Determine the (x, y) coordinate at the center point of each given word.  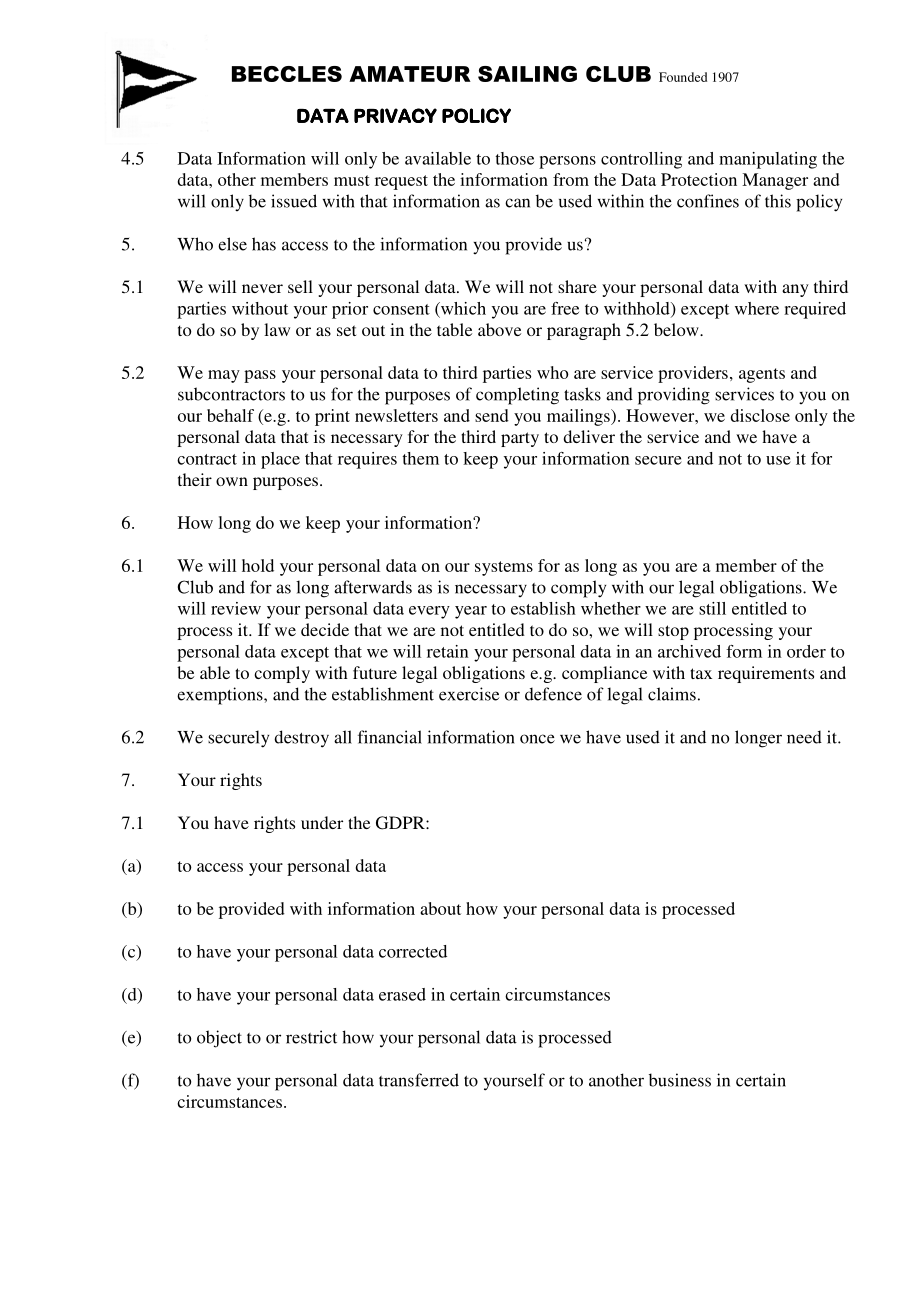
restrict (311, 1037)
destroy (301, 739)
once (537, 739)
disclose (760, 415)
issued (294, 201)
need (804, 737)
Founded (683, 77)
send (492, 415)
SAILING (527, 74)
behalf (230, 415)
